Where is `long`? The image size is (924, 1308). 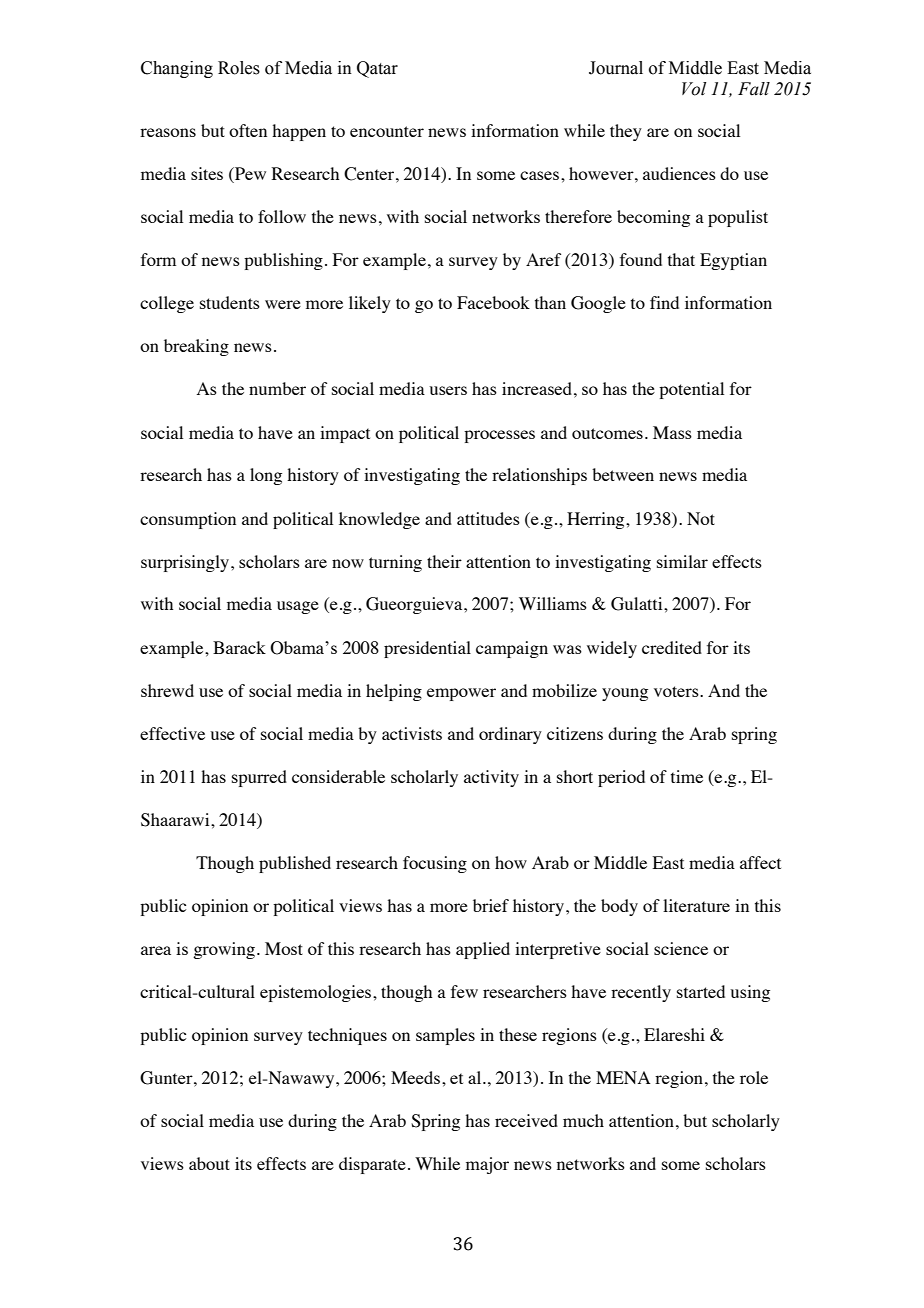 long is located at coordinates (266, 476).
